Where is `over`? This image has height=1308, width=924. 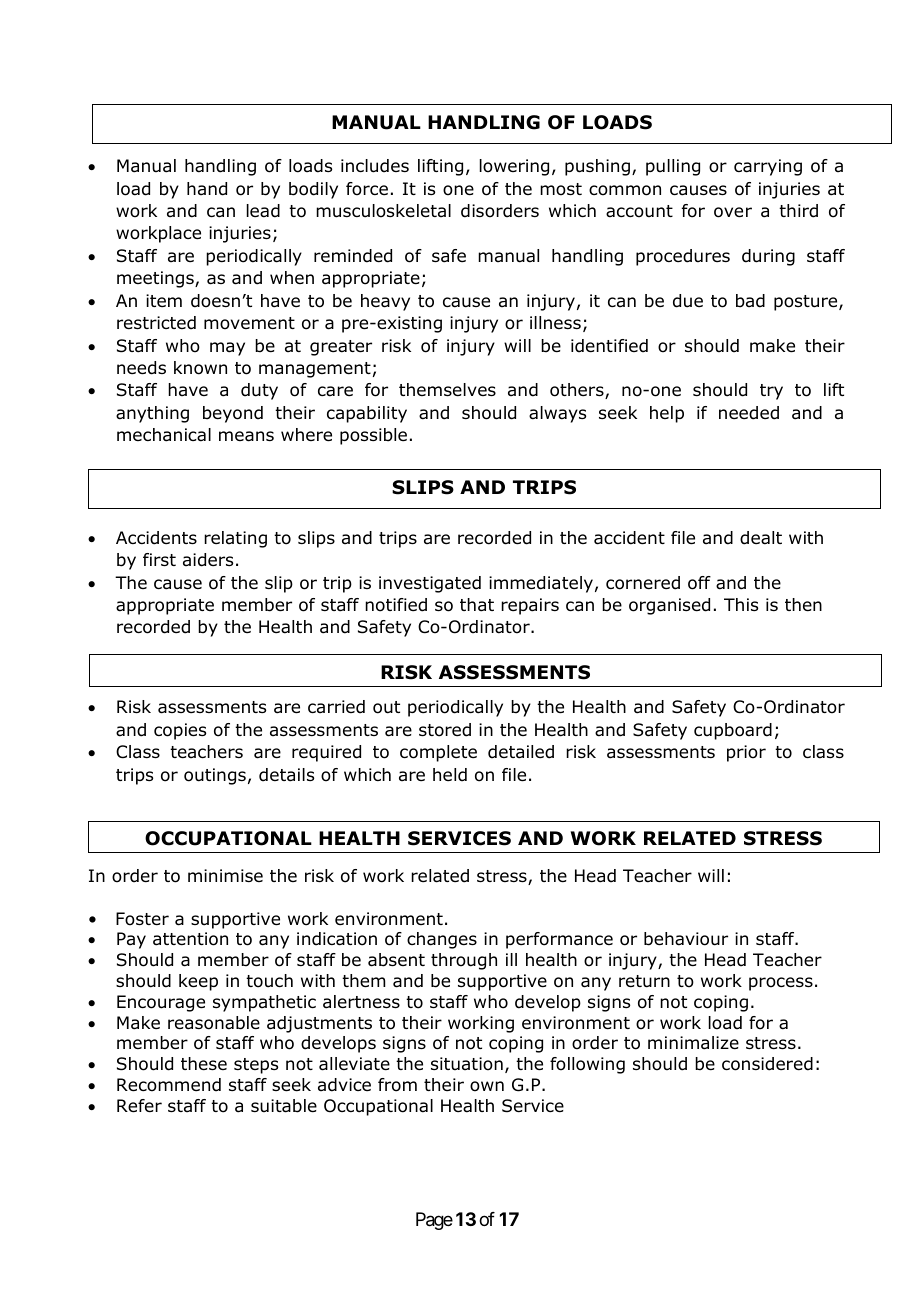
over is located at coordinates (733, 212).
